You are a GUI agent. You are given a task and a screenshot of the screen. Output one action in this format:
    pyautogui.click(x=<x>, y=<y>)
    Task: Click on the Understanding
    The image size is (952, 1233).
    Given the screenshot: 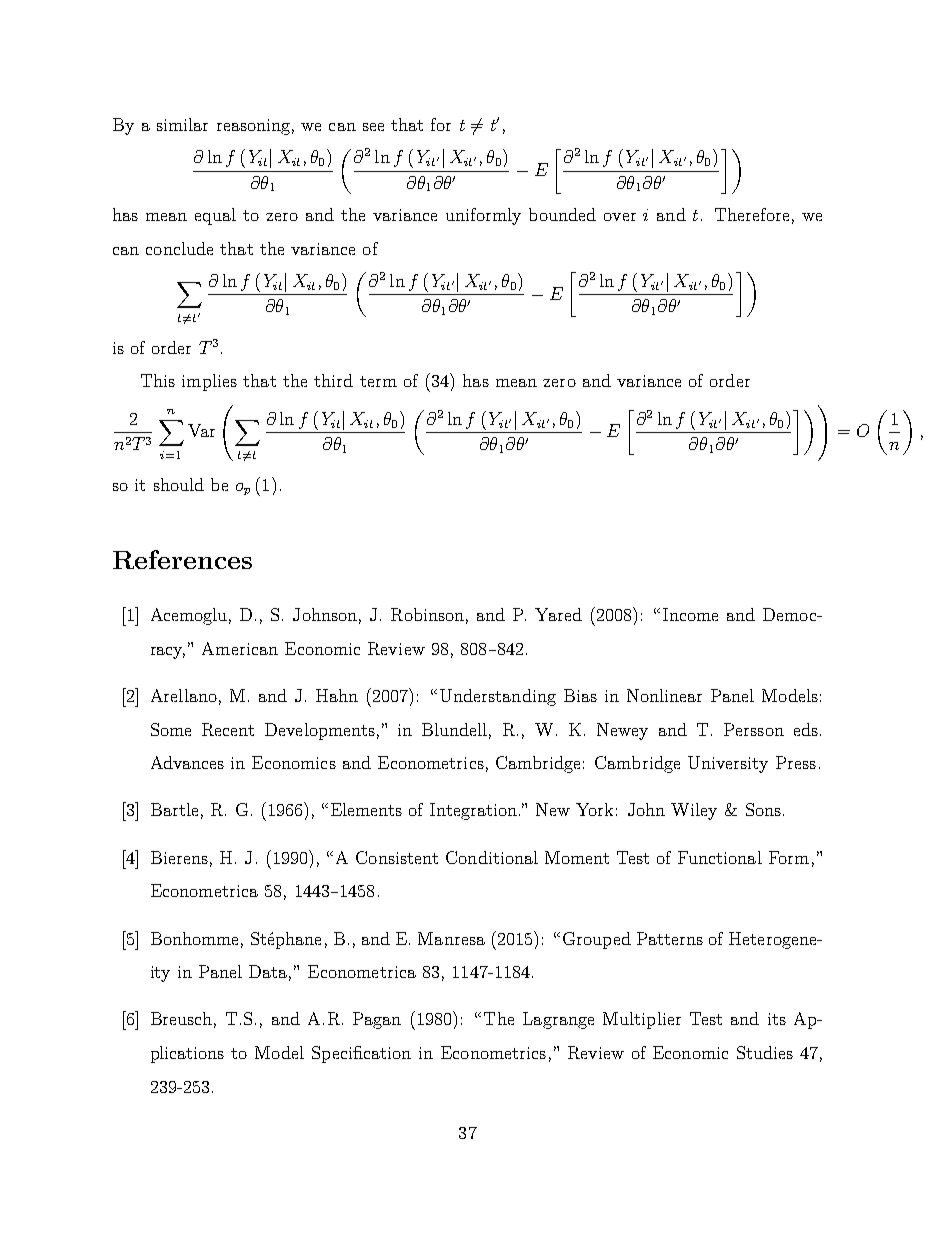 What is the action you would take?
    pyautogui.click(x=498, y=697)
